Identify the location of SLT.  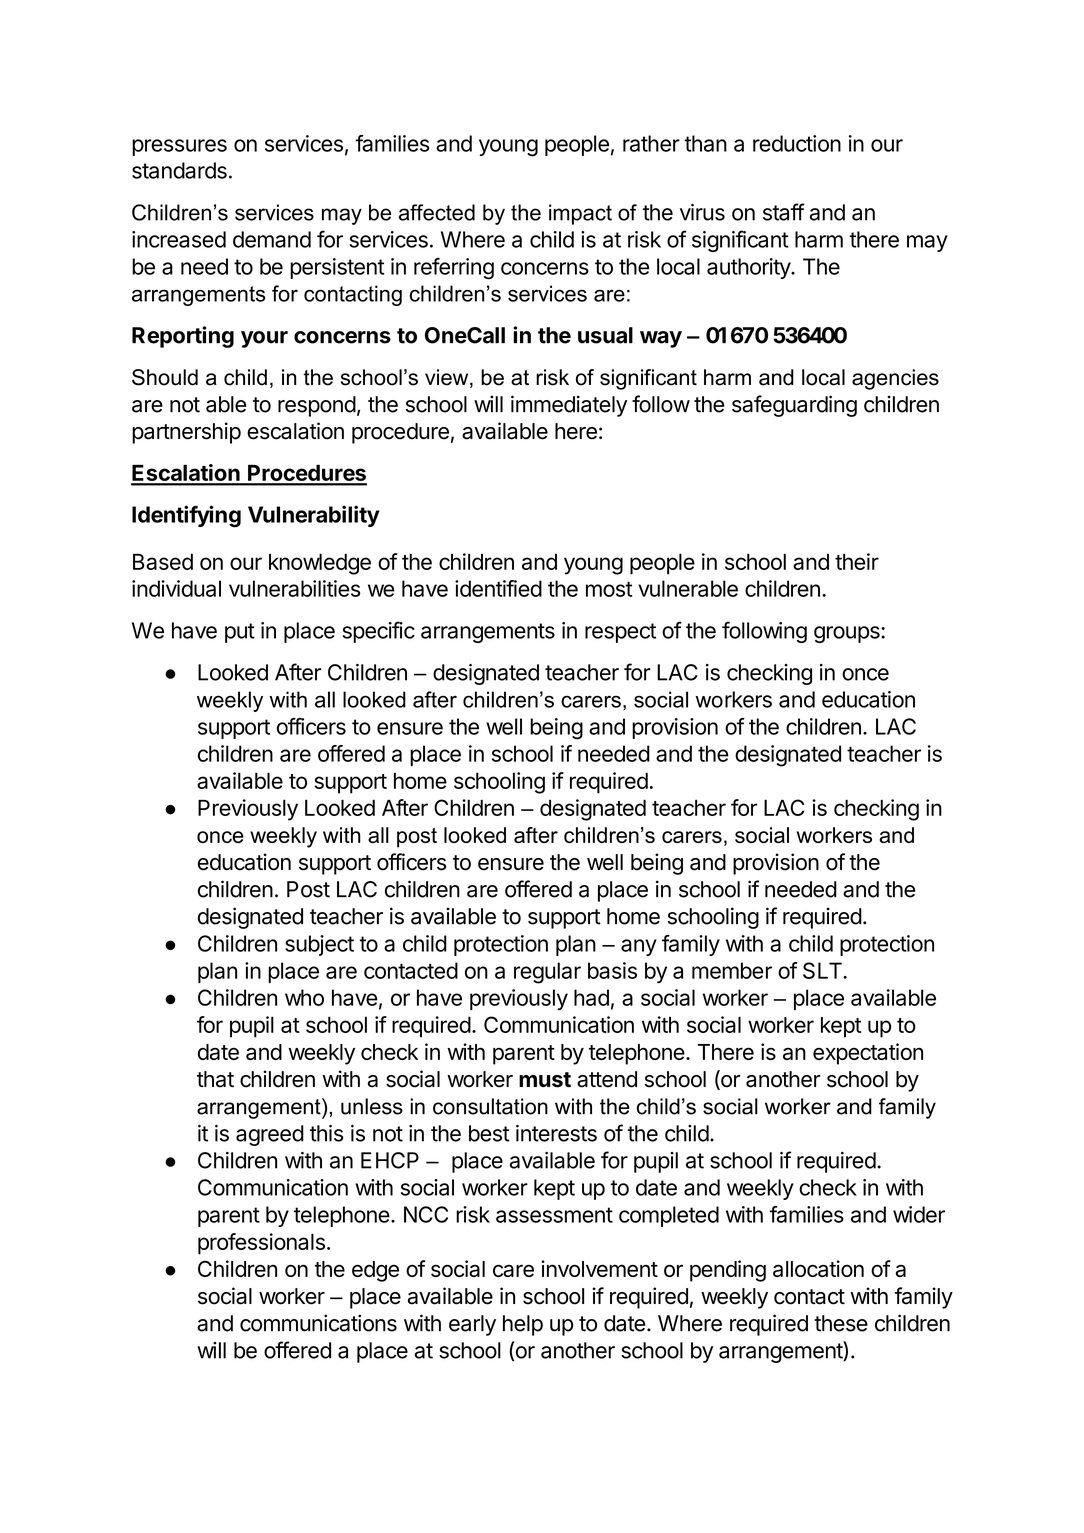
(823, 970).
